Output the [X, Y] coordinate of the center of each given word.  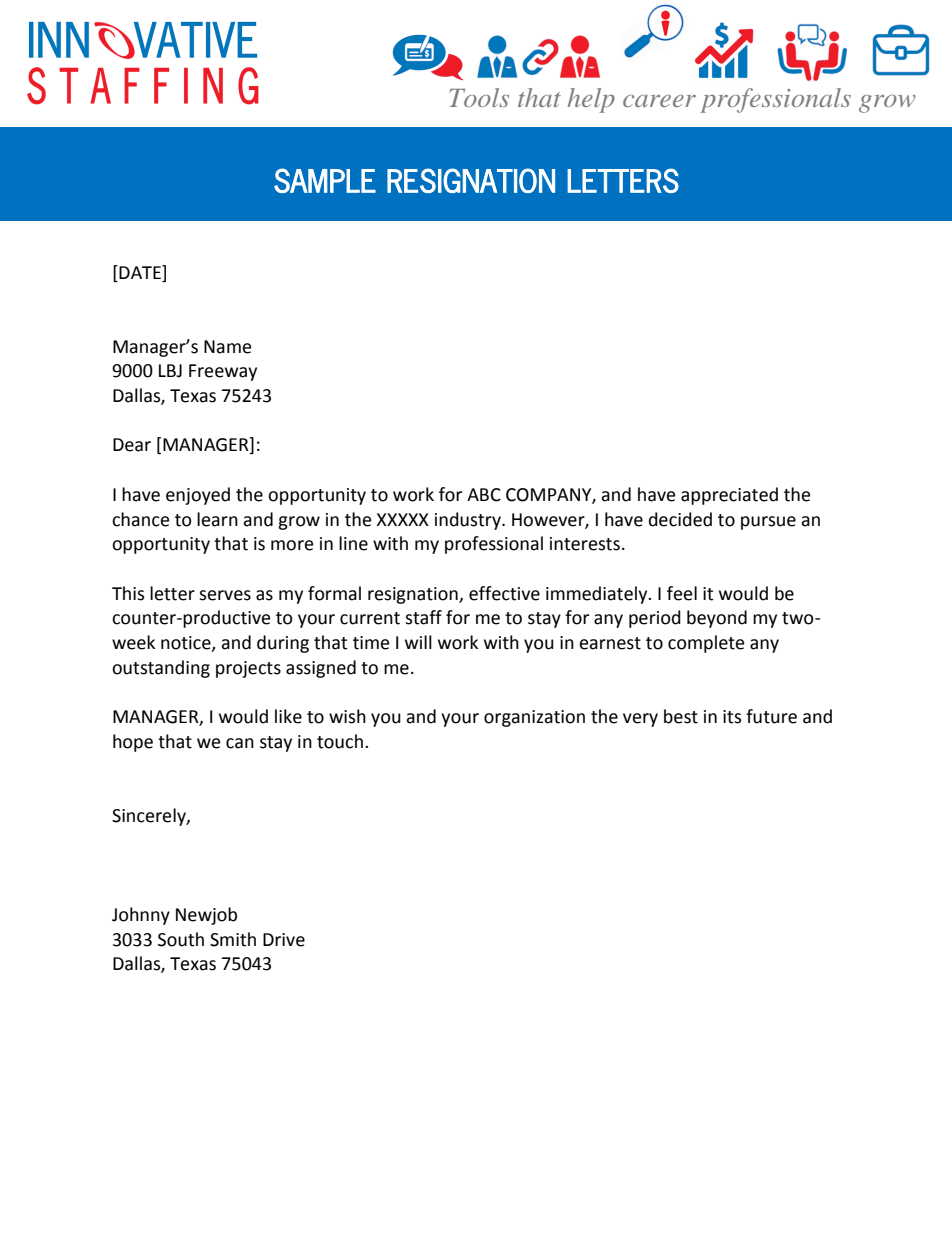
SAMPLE [325, 180]
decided [680, 519]
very [640, 720]
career [659, 101]
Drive [284, 940]
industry [469, 521]
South [181, 939]
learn [217, 519]
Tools [479, 97]
